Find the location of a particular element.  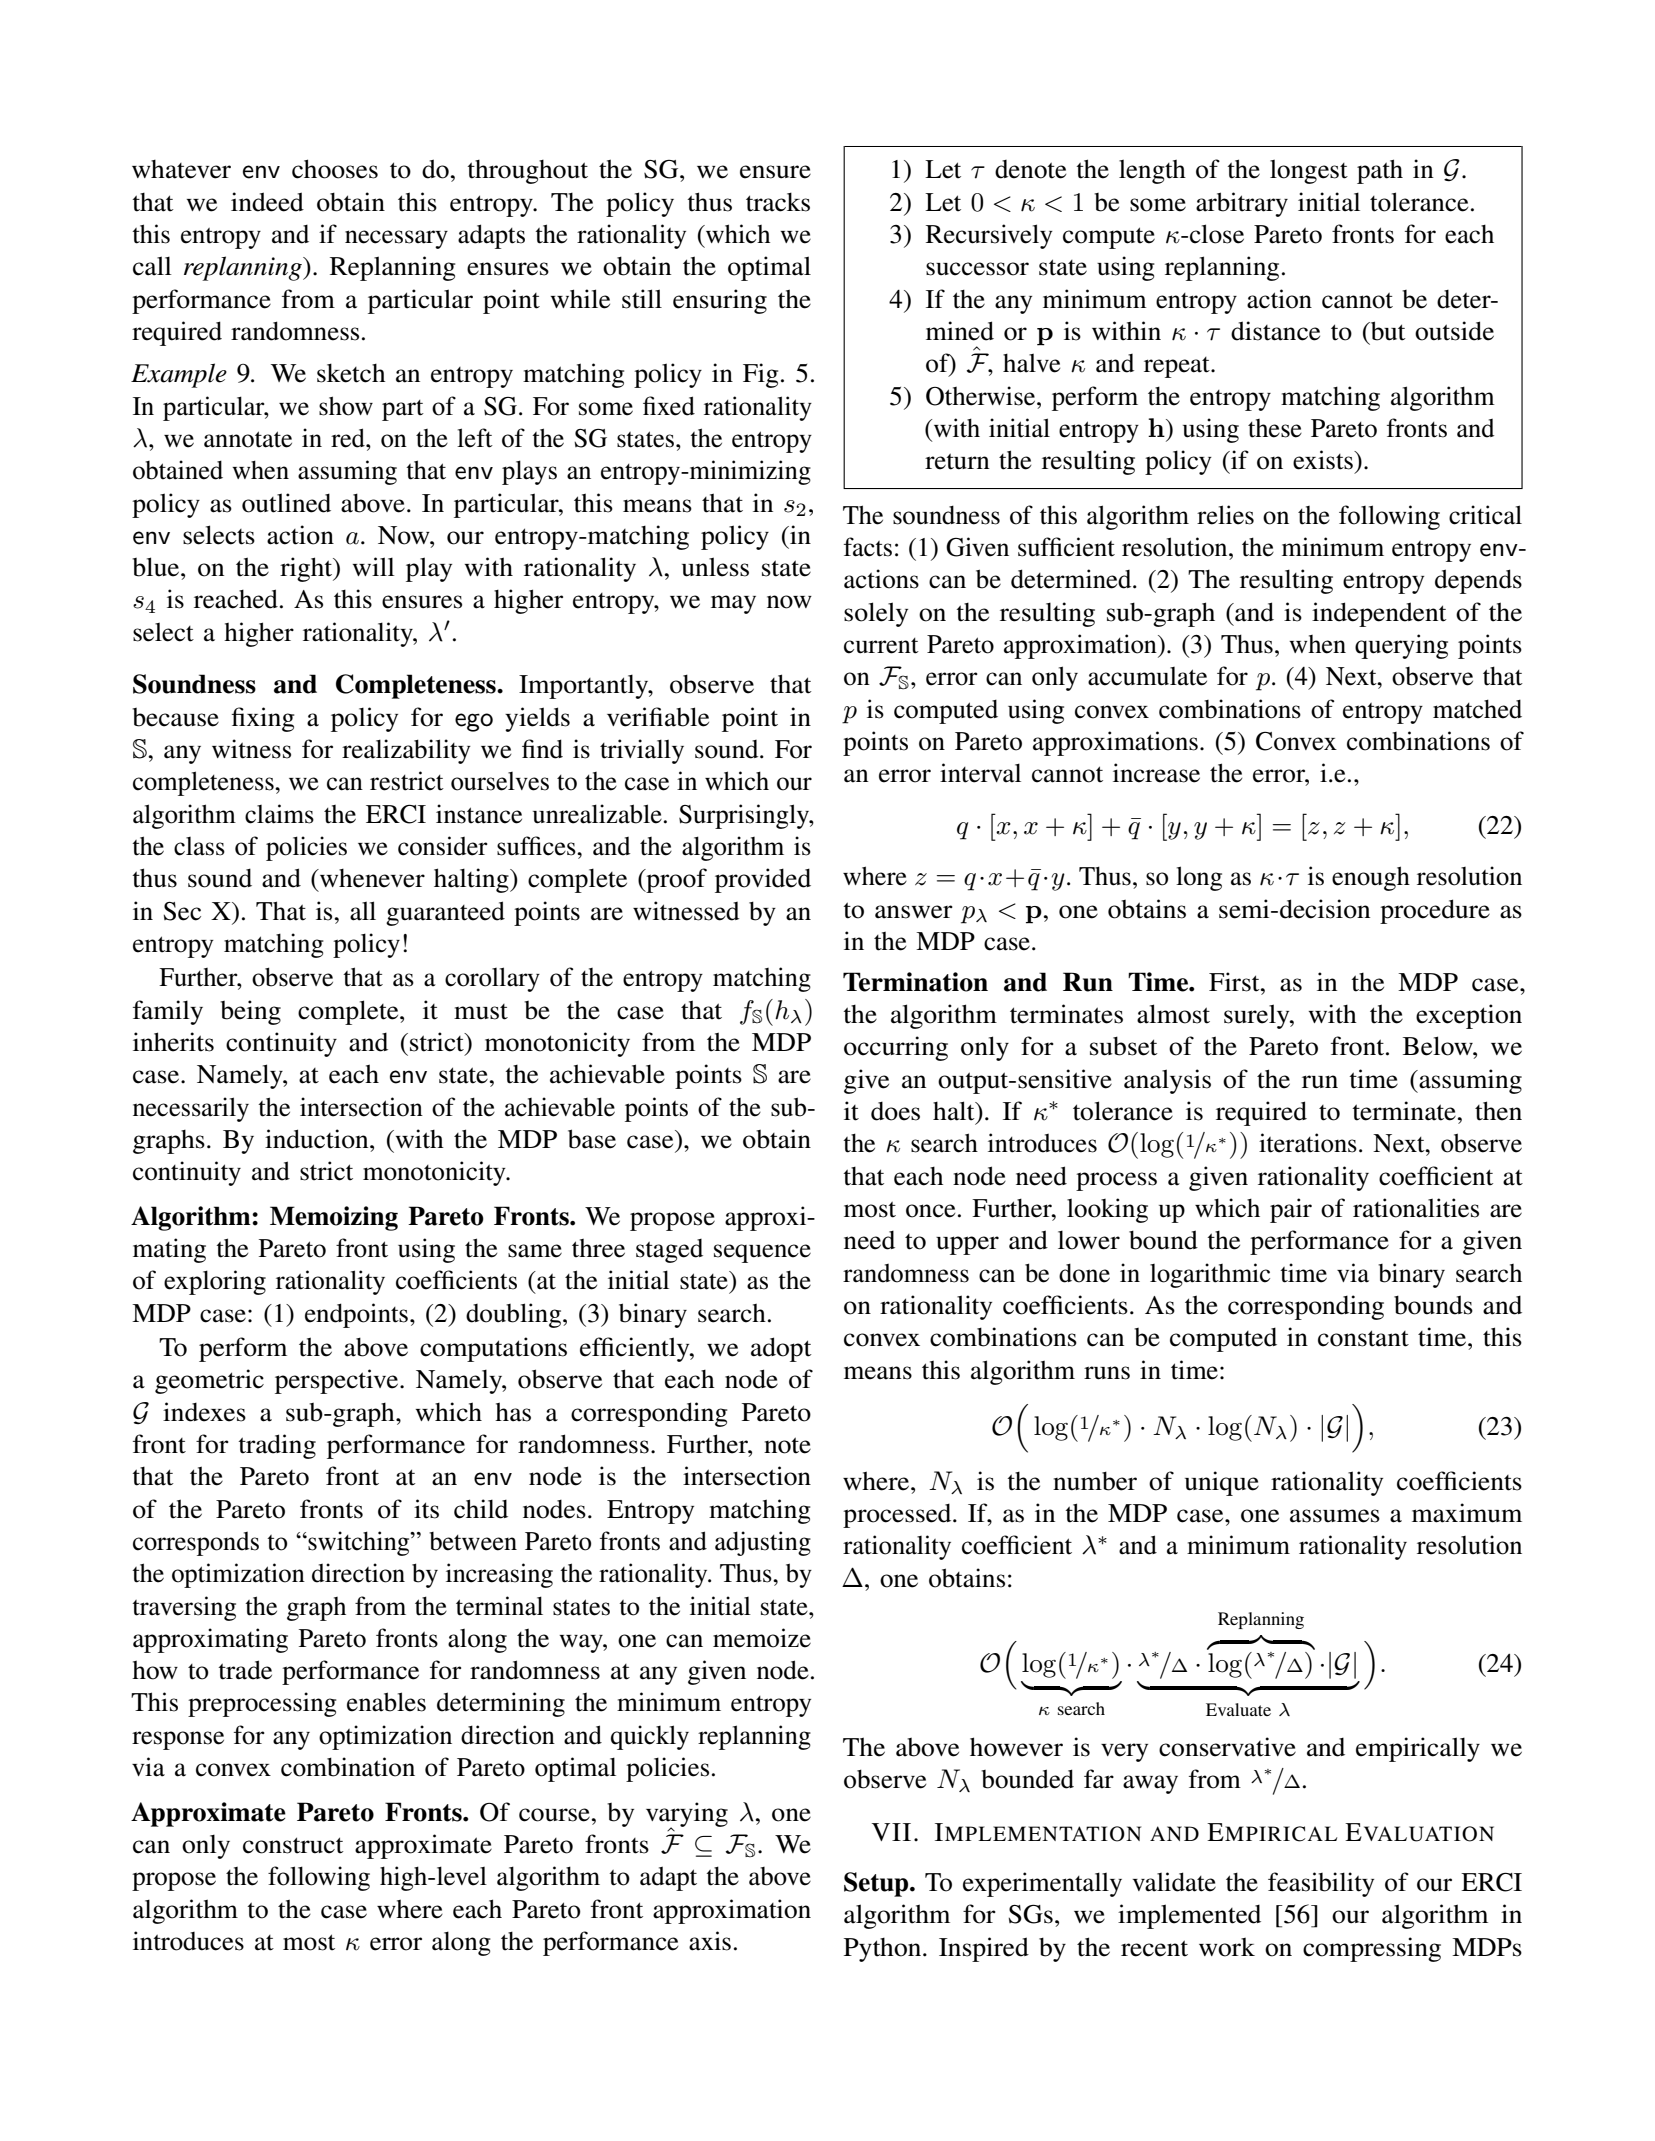

Setup is located at coordinates (877, 1884).
